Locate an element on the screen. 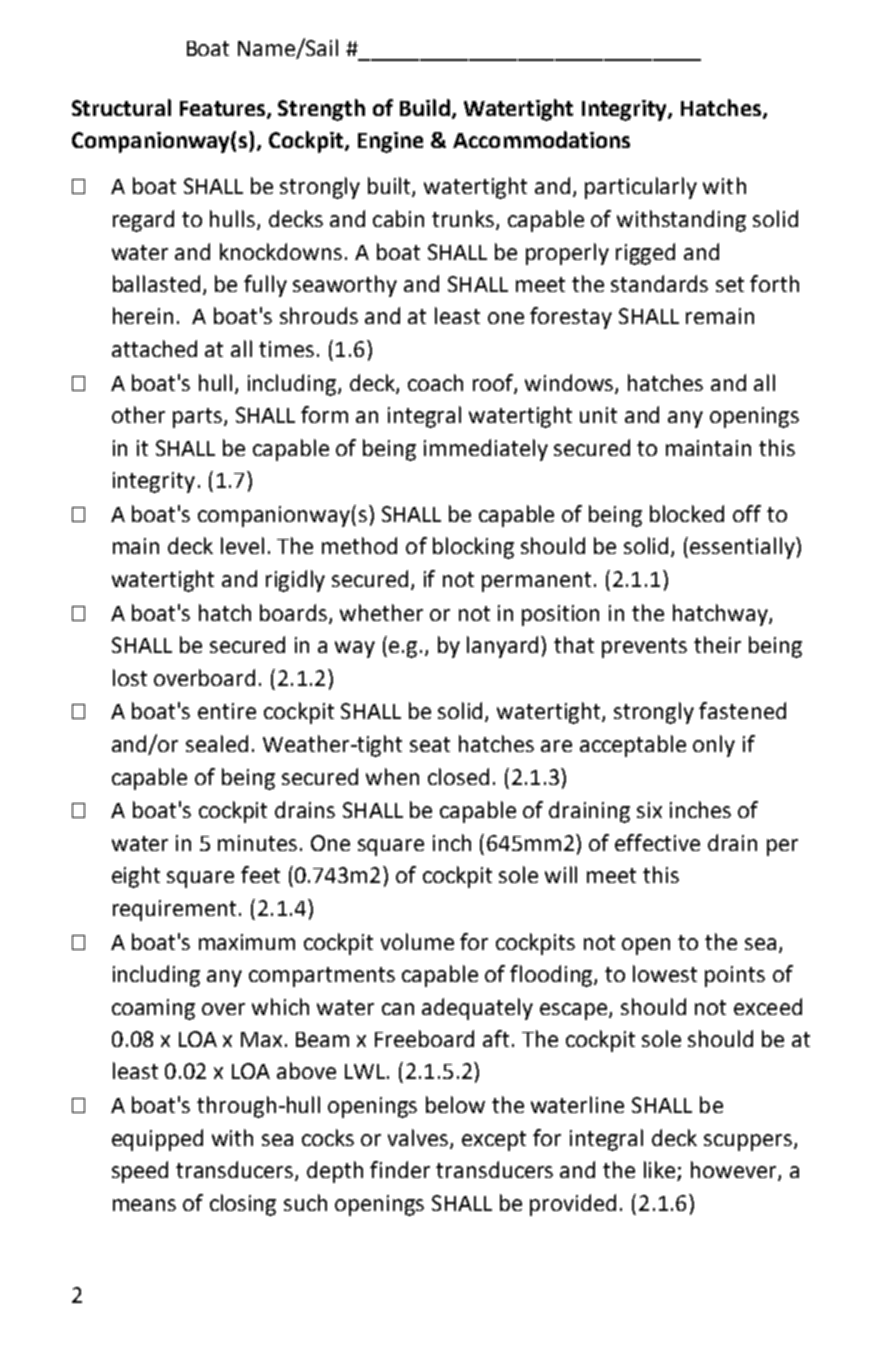  particularly is located at coordinates (641, 188).
